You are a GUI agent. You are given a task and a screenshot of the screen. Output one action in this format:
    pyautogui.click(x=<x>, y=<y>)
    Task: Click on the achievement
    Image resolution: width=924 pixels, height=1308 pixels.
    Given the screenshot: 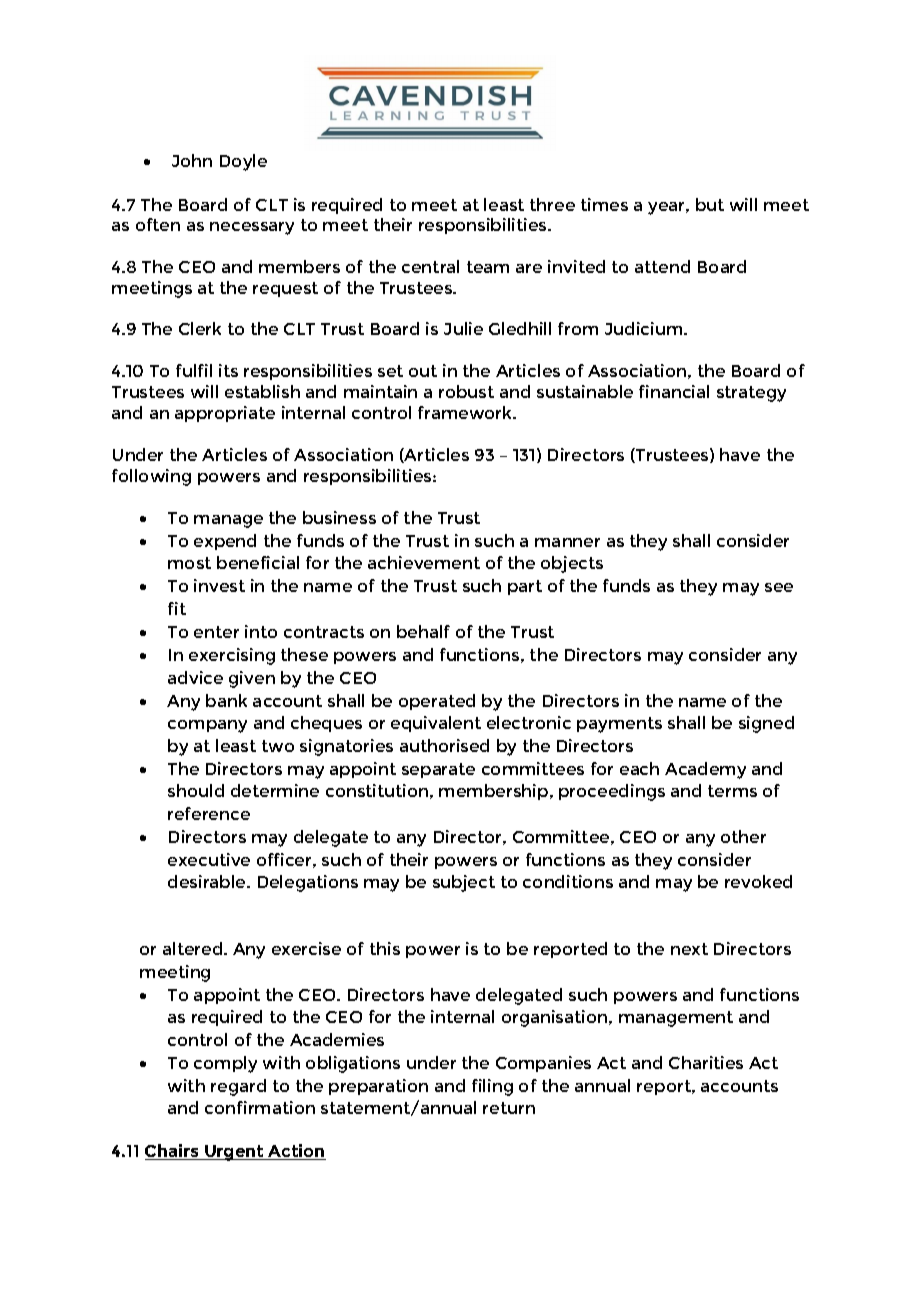 What is the action you would take?
    pyautogui.click(x=424, y=562)
